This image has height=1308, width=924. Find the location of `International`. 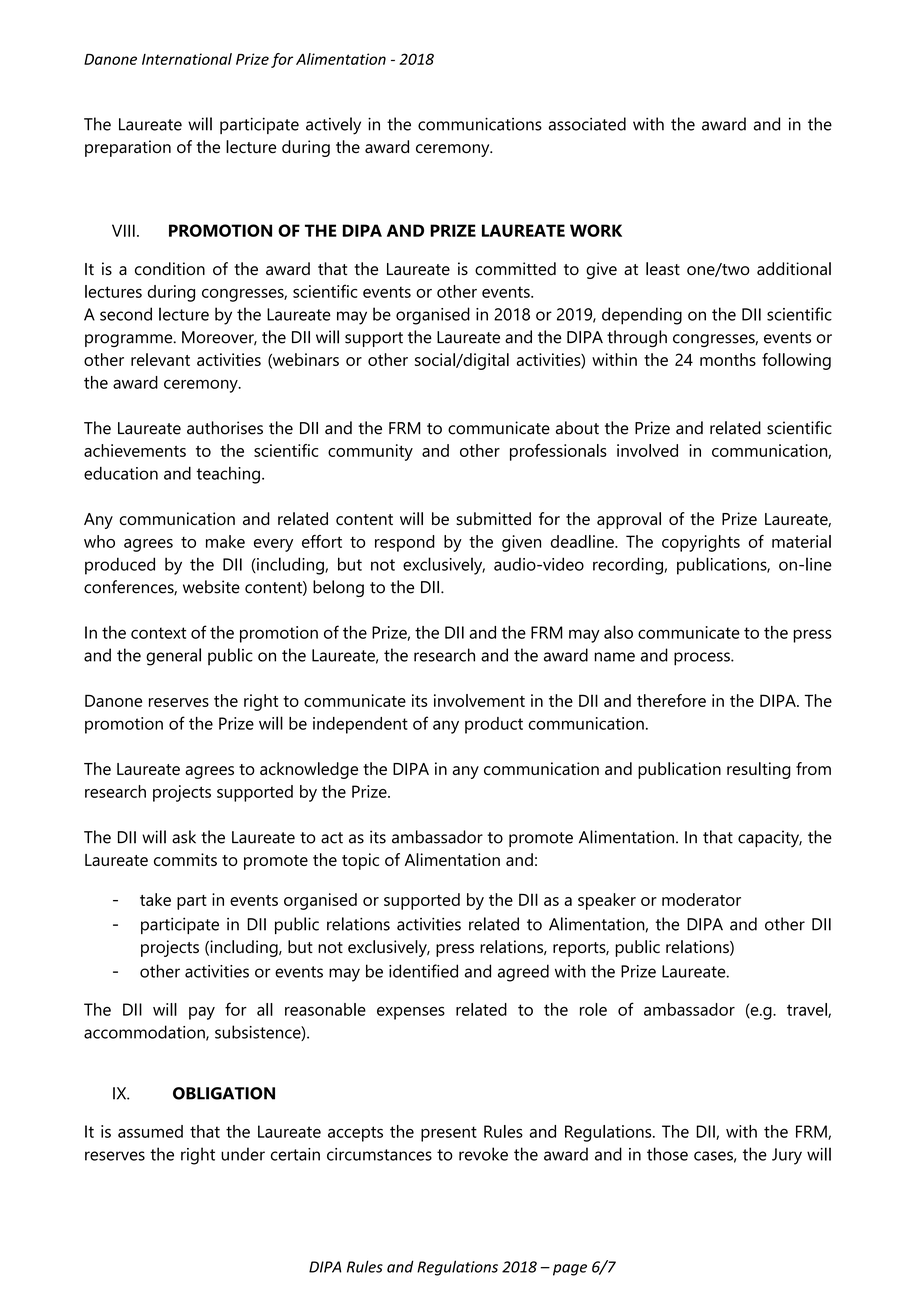

International is located at coordinates (187, 59).
